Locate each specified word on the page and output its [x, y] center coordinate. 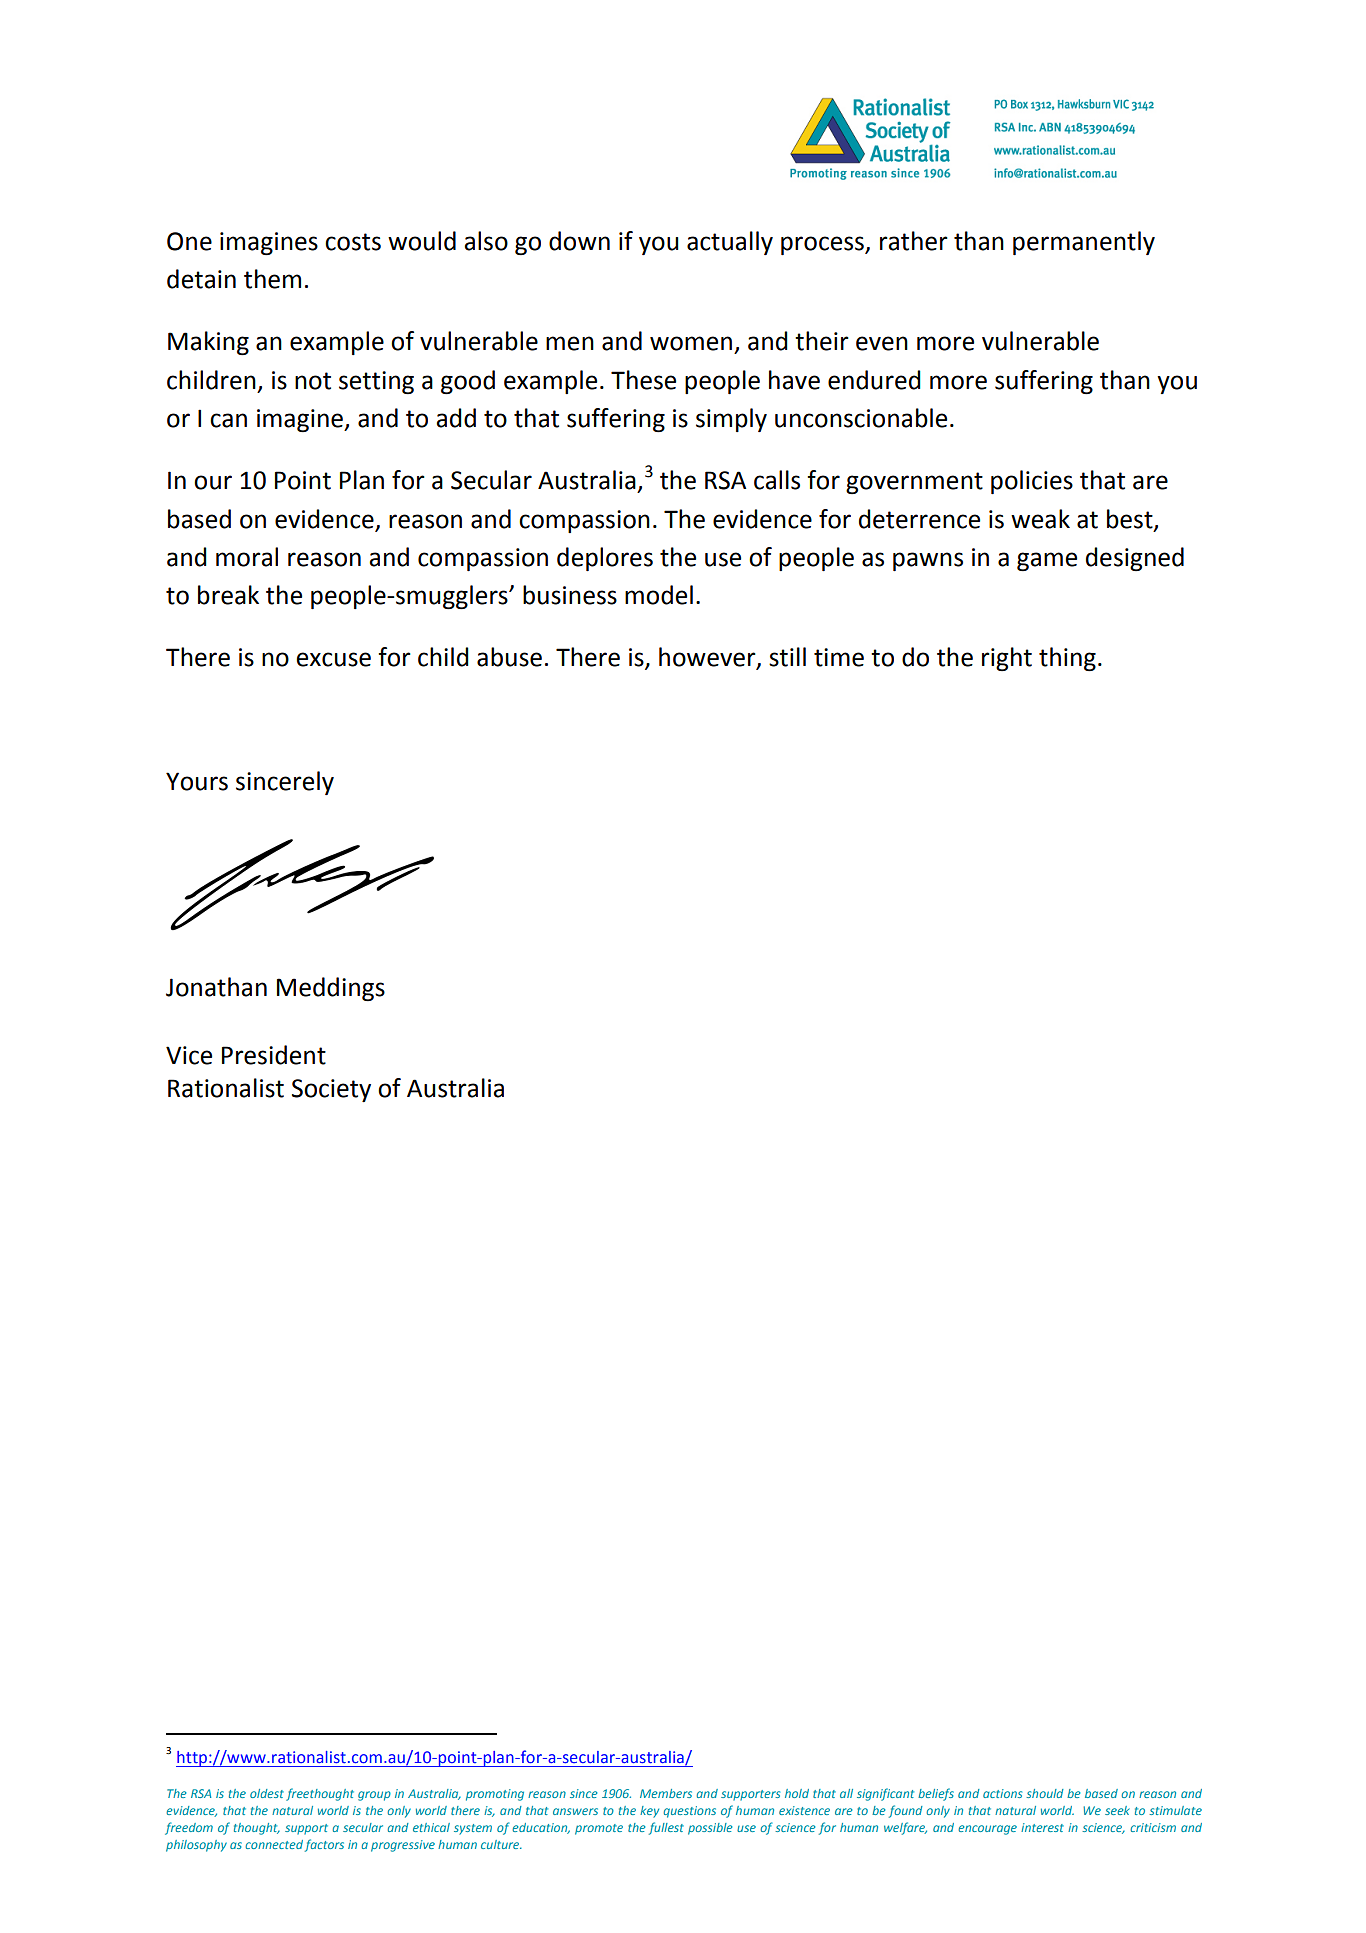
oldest [267, 1793]
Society [331, 1090]
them [272, 279]
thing [1067, 659]
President [274, 1055]
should [1045, 1793]
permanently [1084, 243]
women [691, 343]
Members [666, 1793]
